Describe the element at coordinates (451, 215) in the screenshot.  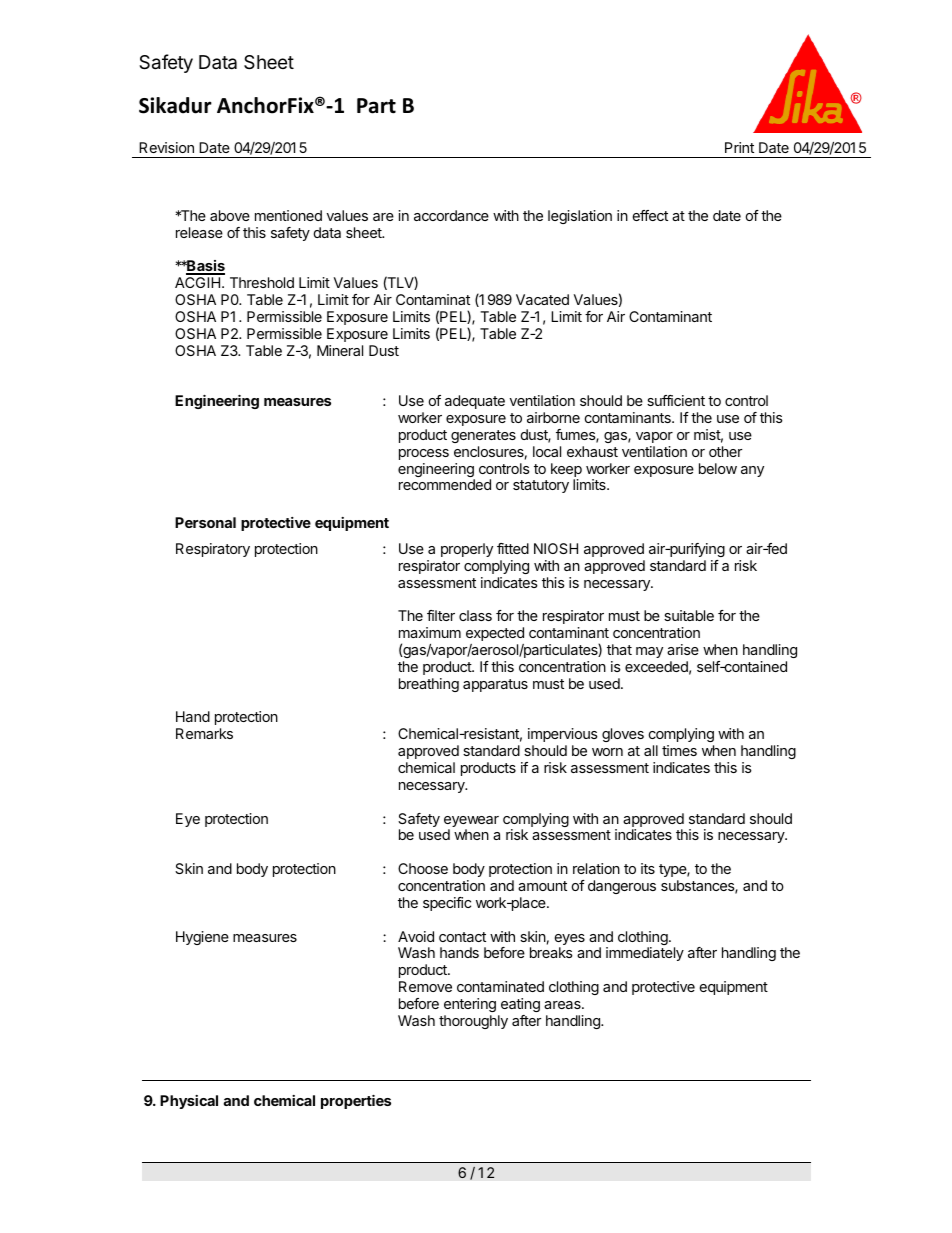
I see `accordance` at that location.
